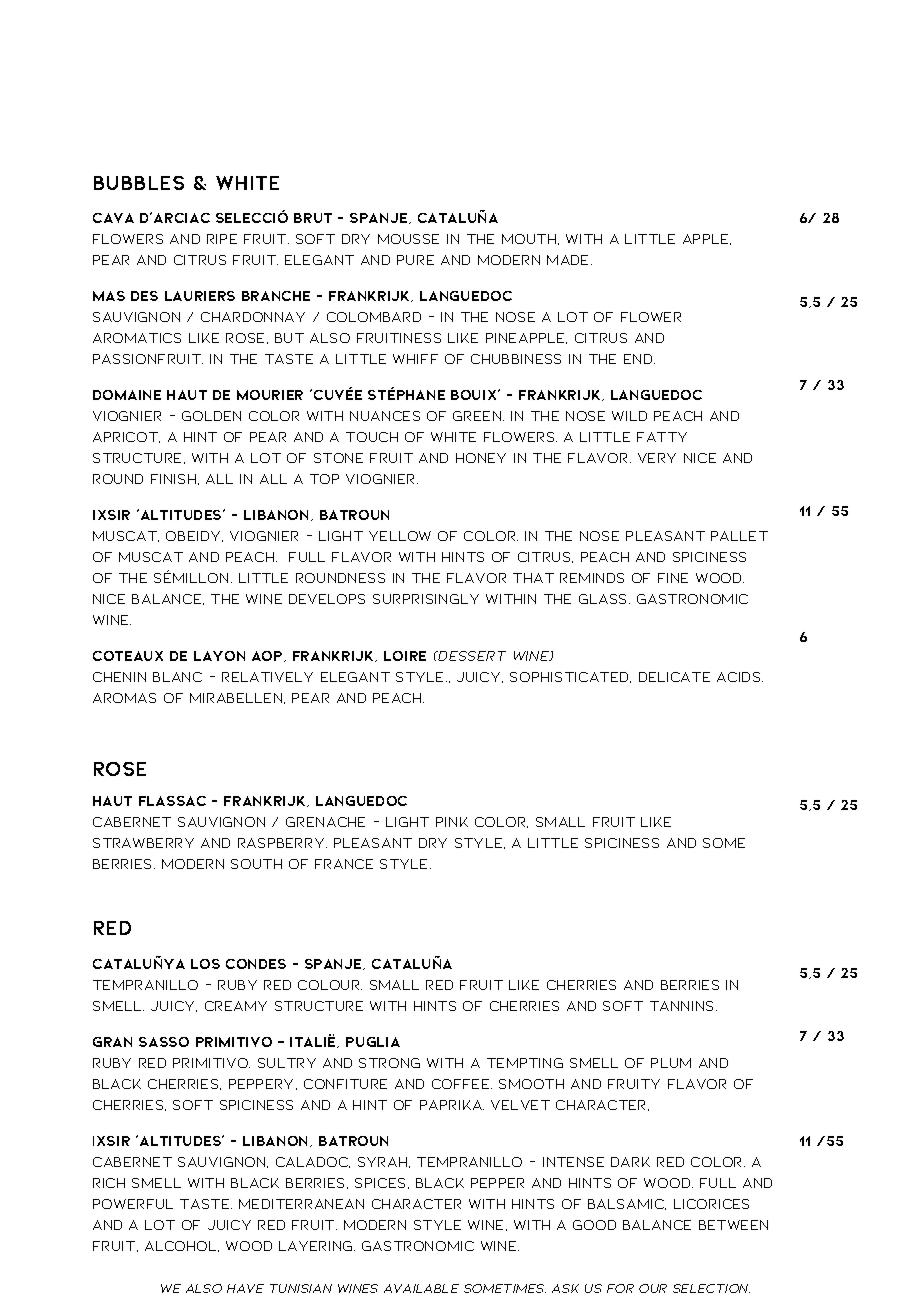 Image resolution: width=924 pixels, height=1308 pixels. What do you see at coordinates (408, 239) in the page?
I see `mousse` at bounding box center [408, 239].
